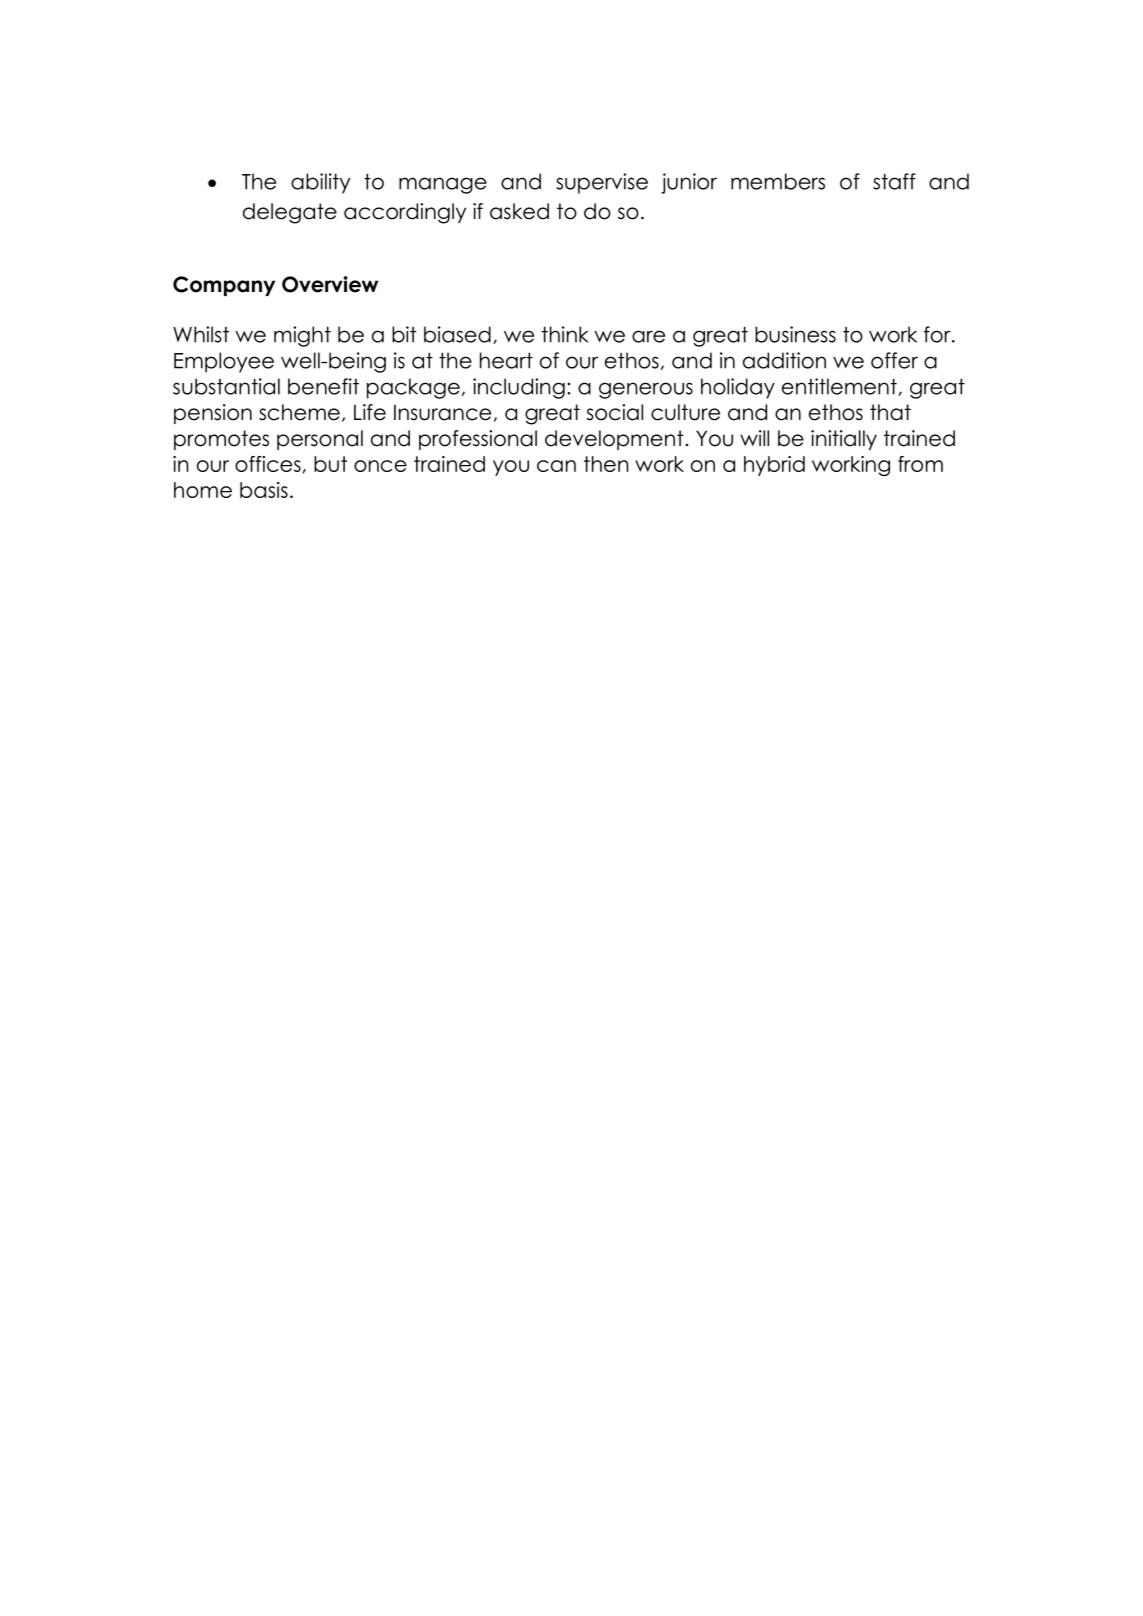 The height and width of the screenshot is (1616, 1143). I want to click on basis, so click(264, 490).
